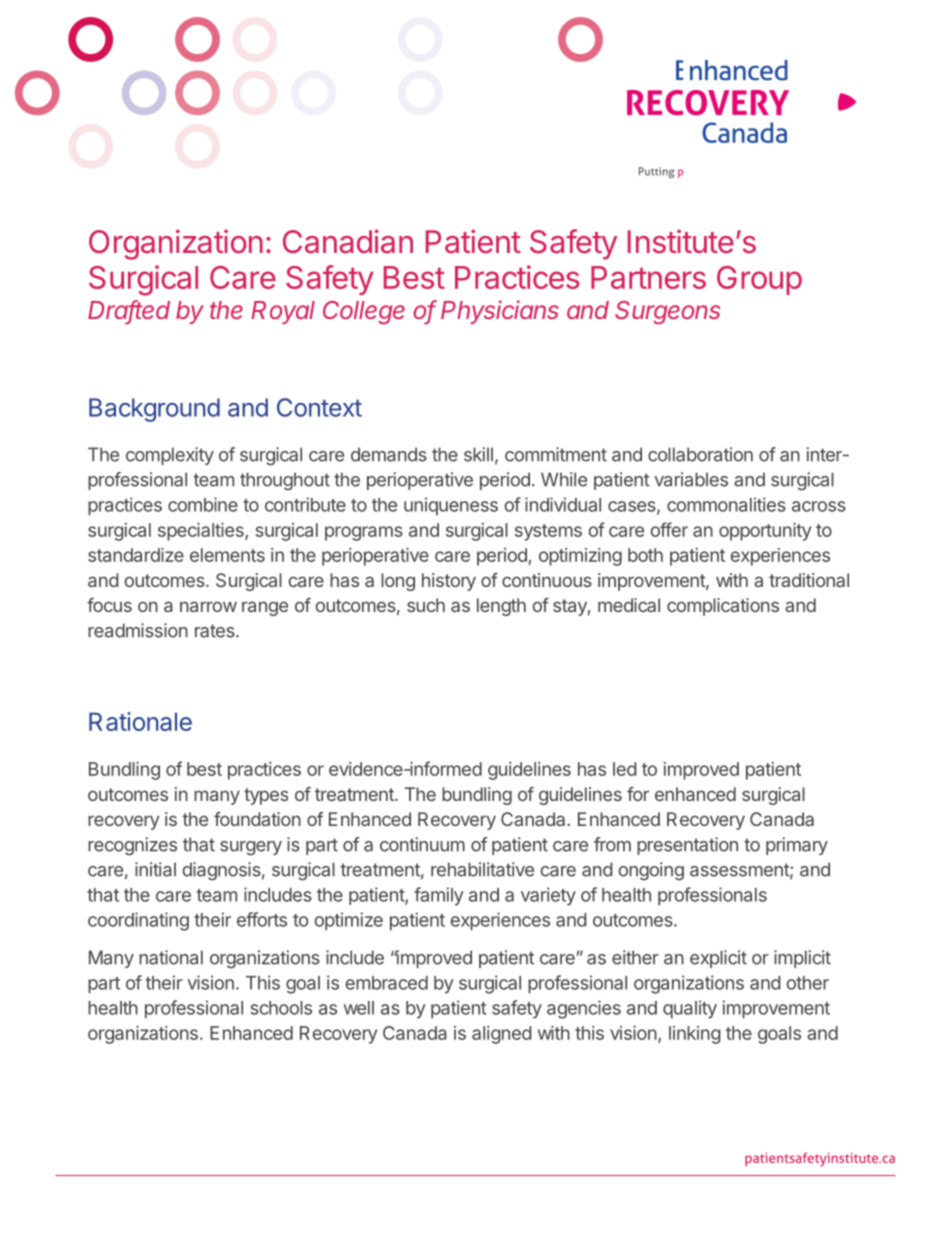 The image size is (952, 1233). I want to click on uniqueness, so click(451, 506).
